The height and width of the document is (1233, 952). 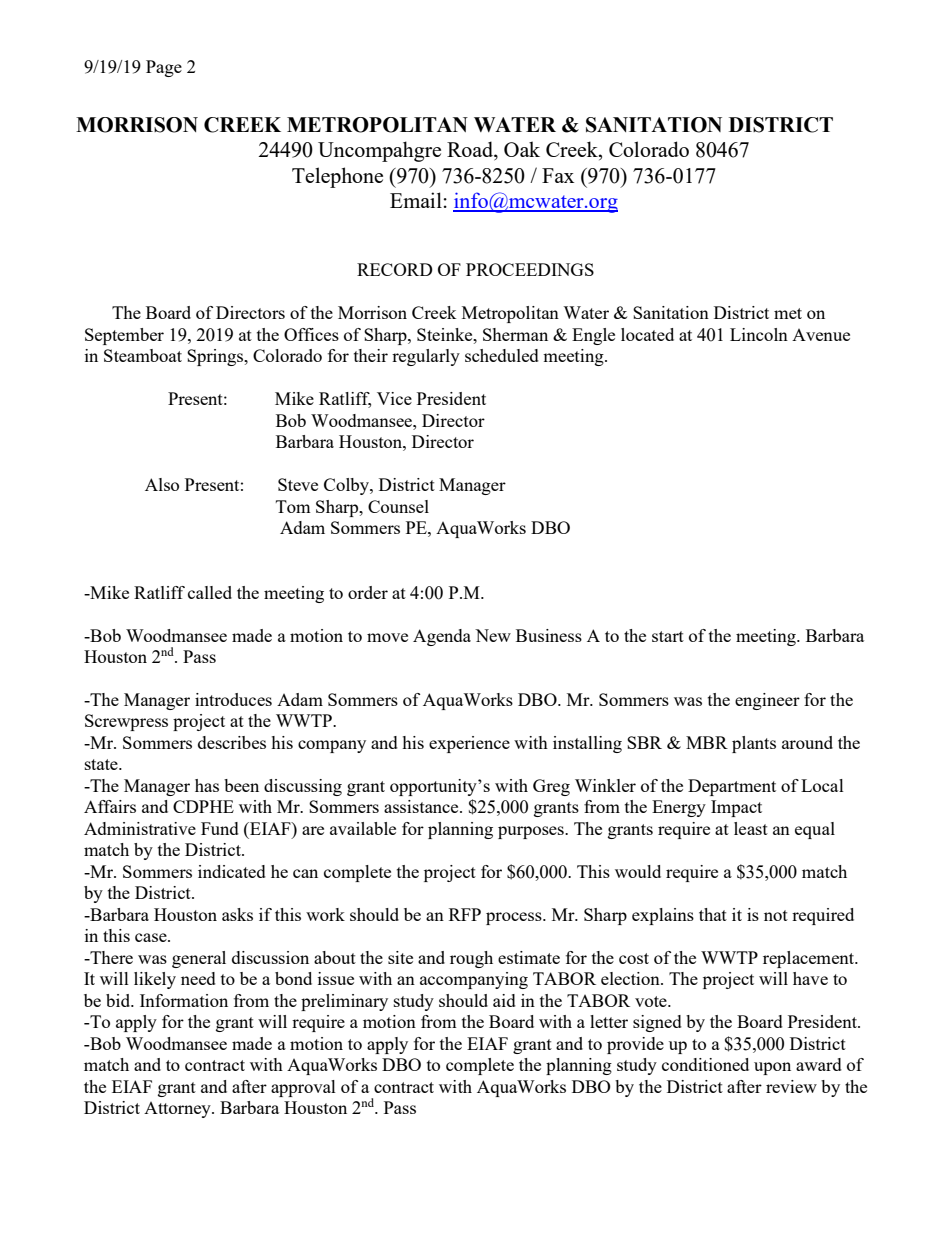 I want to click on Lincoln, so click(x=759, y=334).
